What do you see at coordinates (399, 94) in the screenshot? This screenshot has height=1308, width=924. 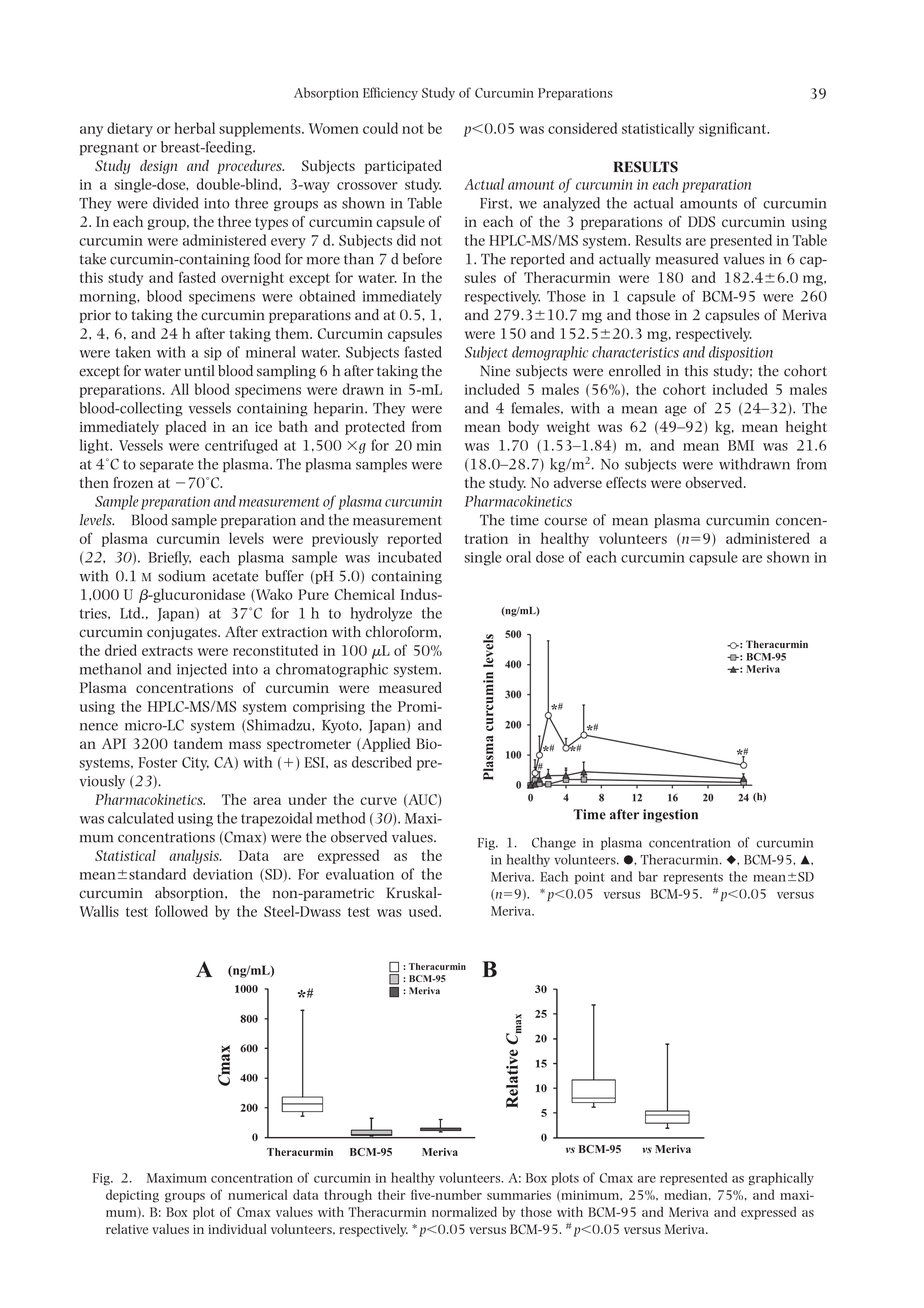 I see `ciency` at bounding box center [399, 94].
